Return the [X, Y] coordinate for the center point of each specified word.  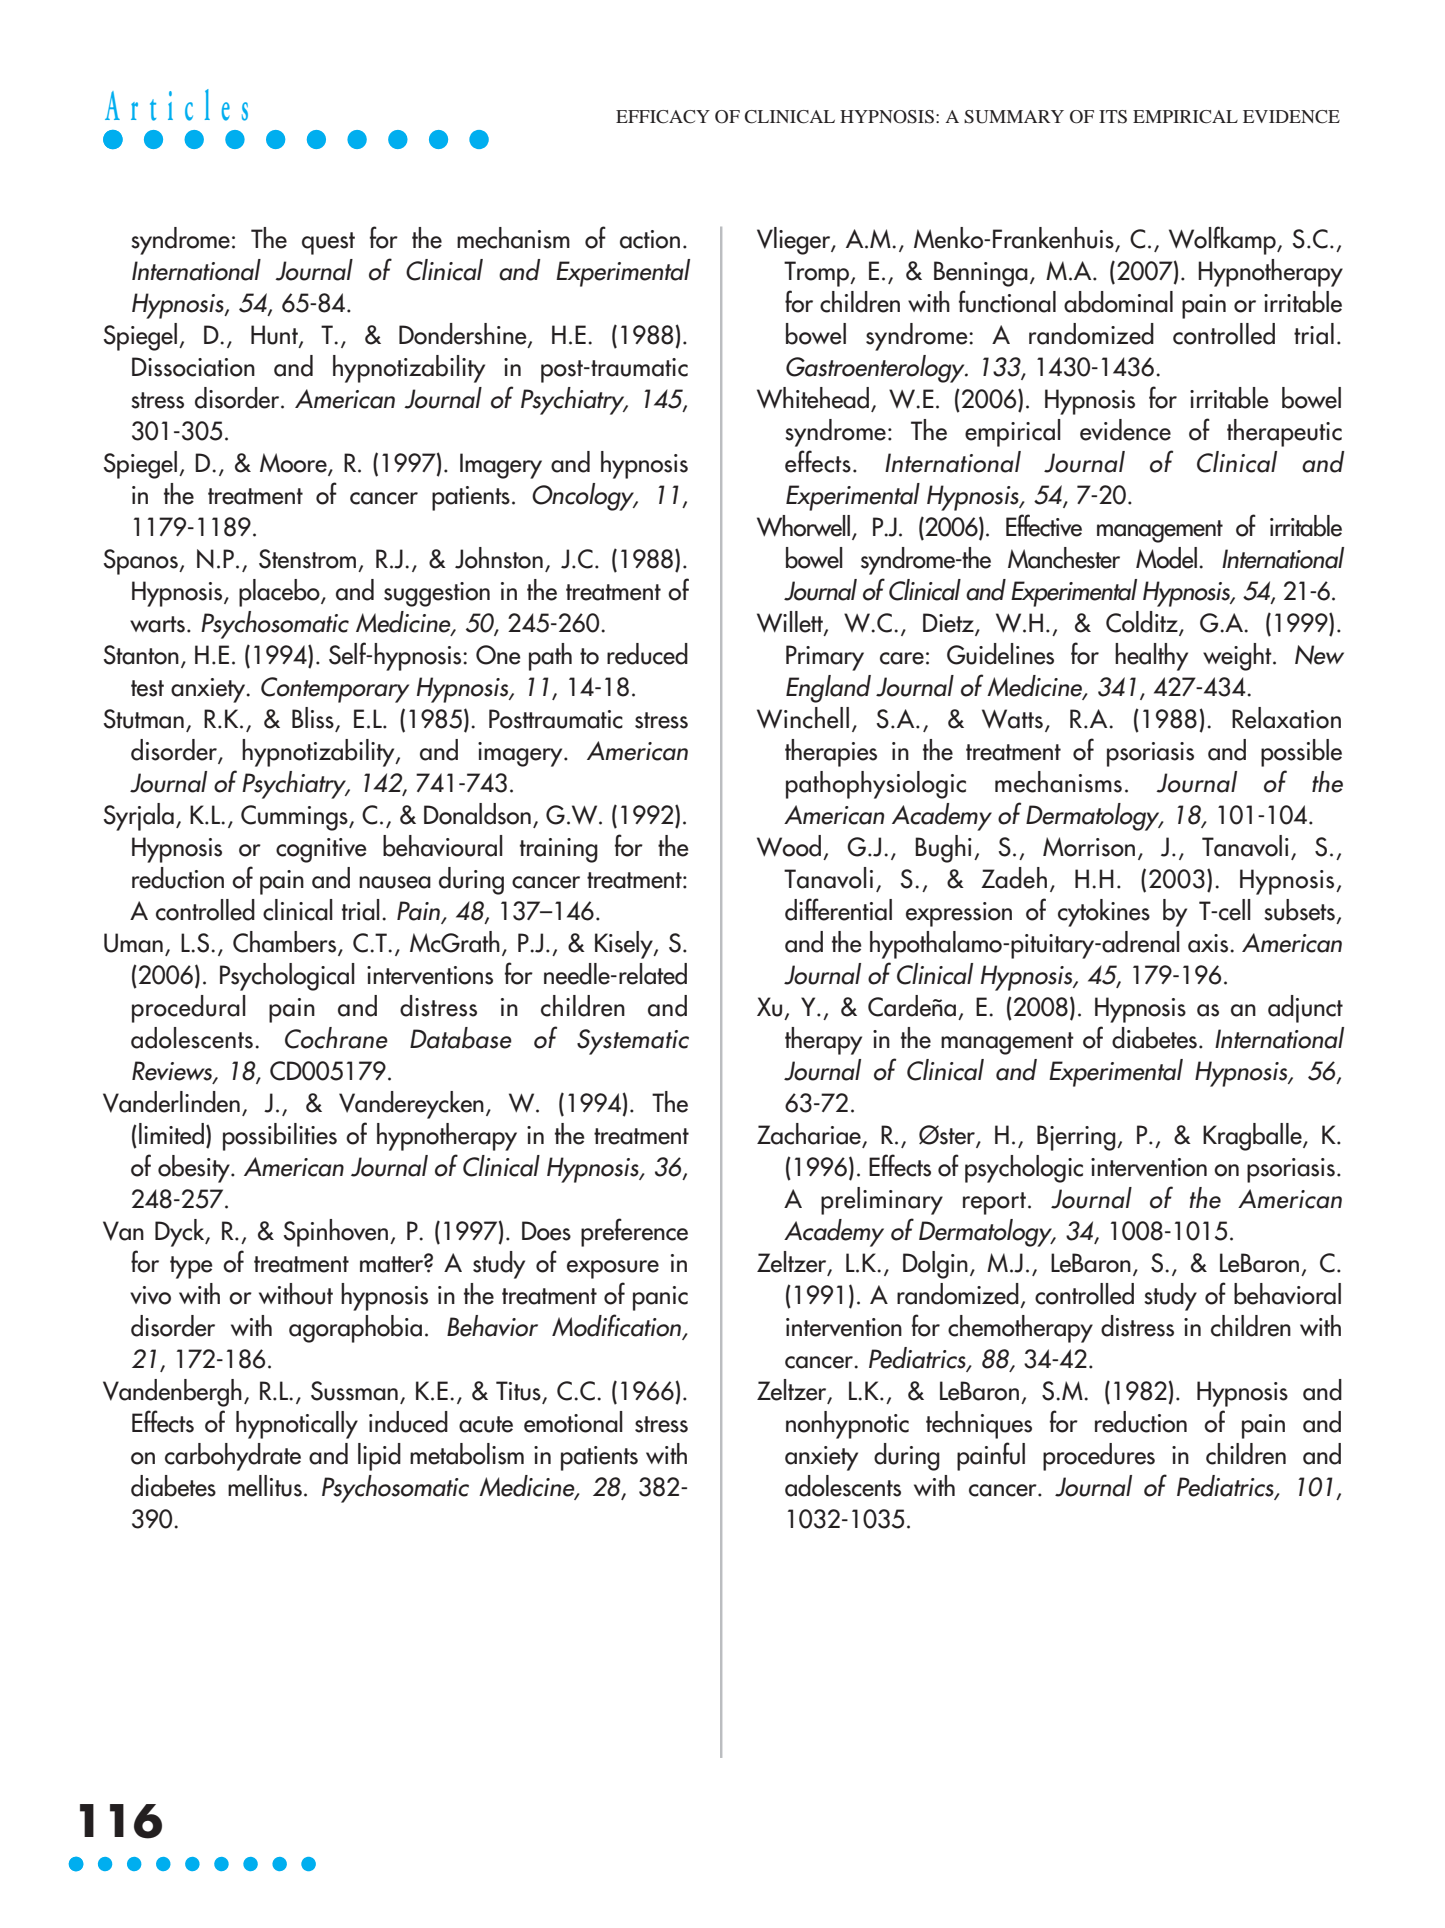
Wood [789, 846]
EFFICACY [663, 117]
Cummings [295, 818]
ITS [1113, 117]
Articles [176, 105]
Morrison [1089, 847]
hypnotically [297, 1425]
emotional [573, 1422]
